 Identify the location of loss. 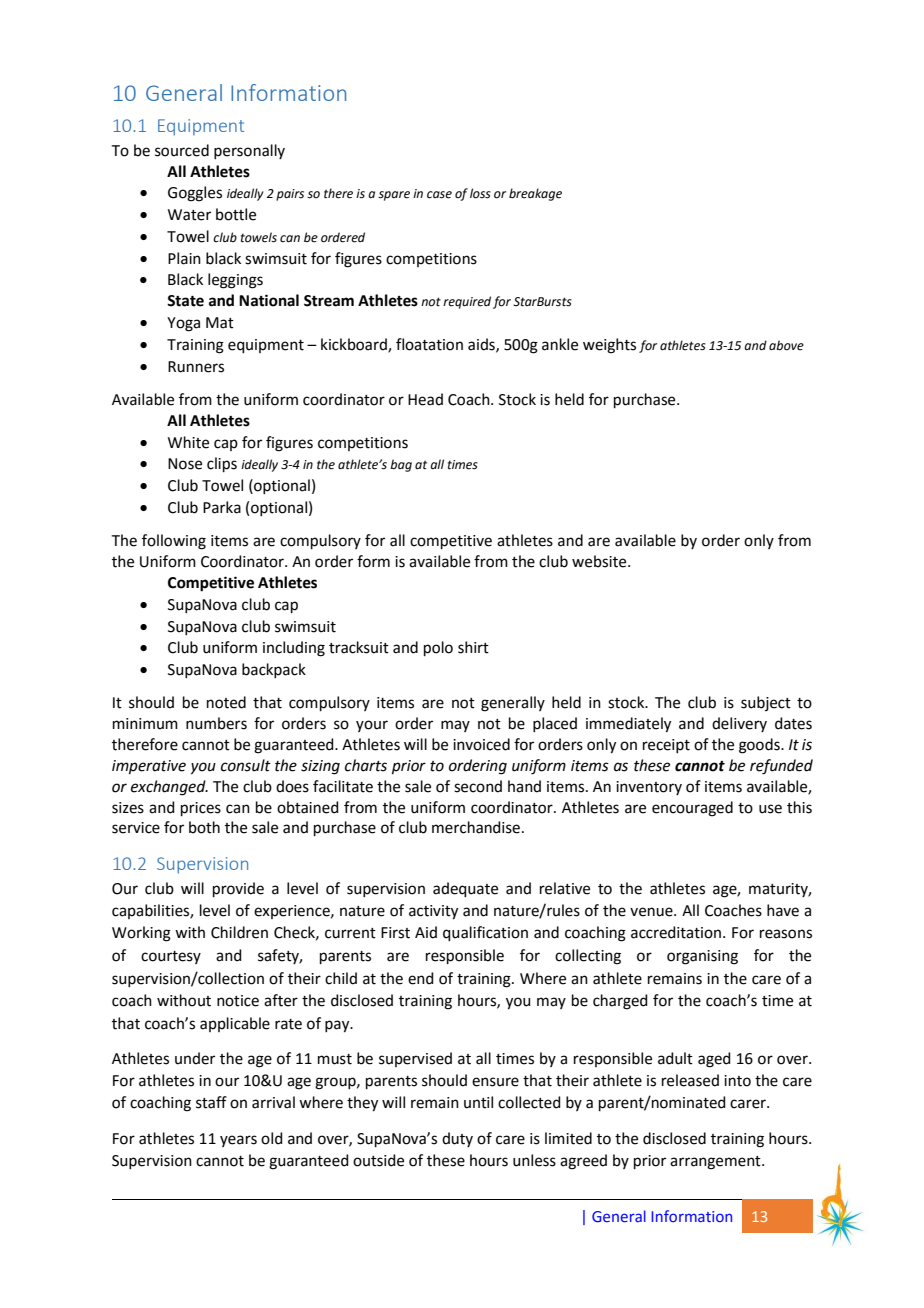
(480, 193).
